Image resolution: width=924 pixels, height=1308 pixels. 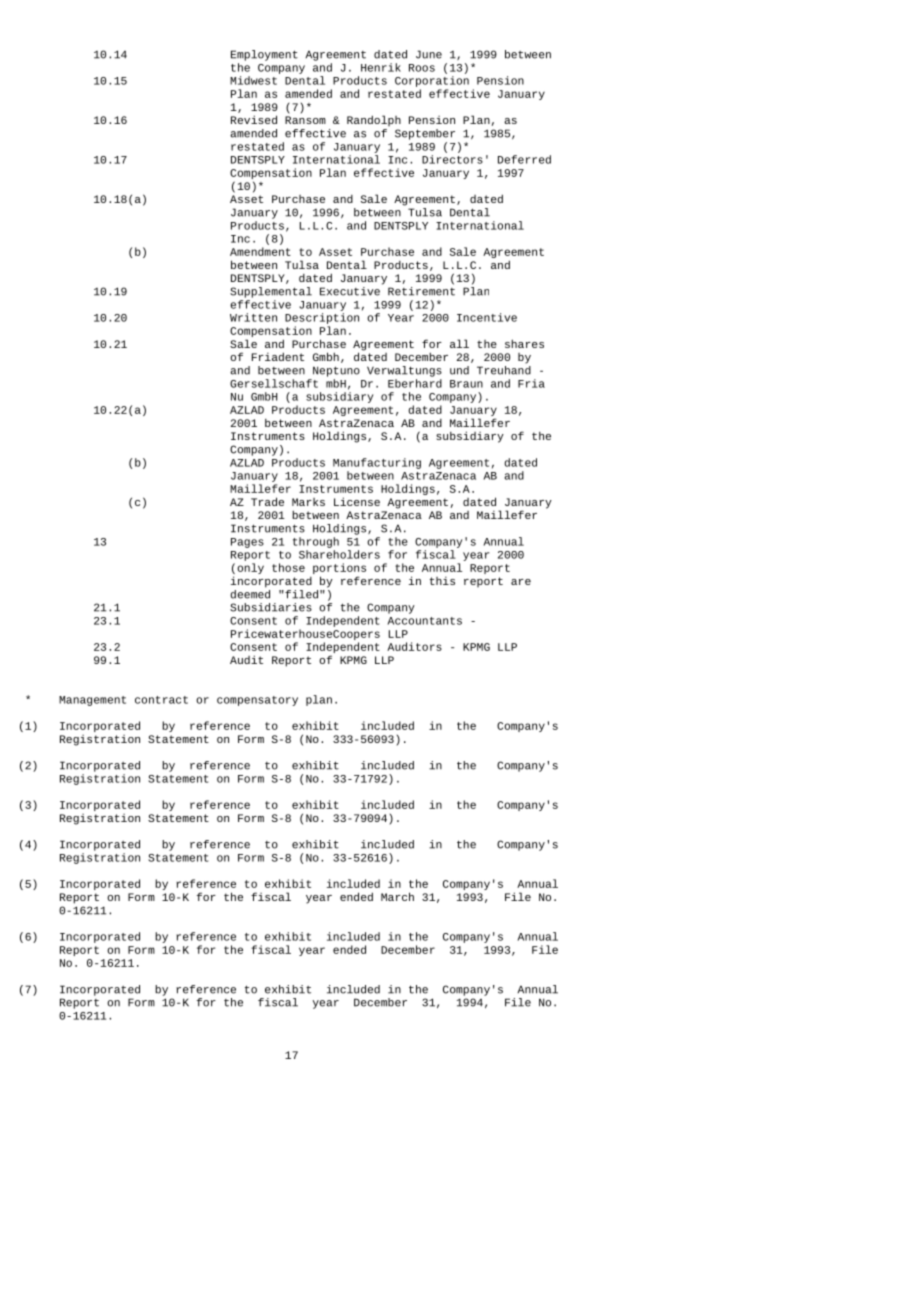 I want to click on Incentive, so click(x=487, y=317).
